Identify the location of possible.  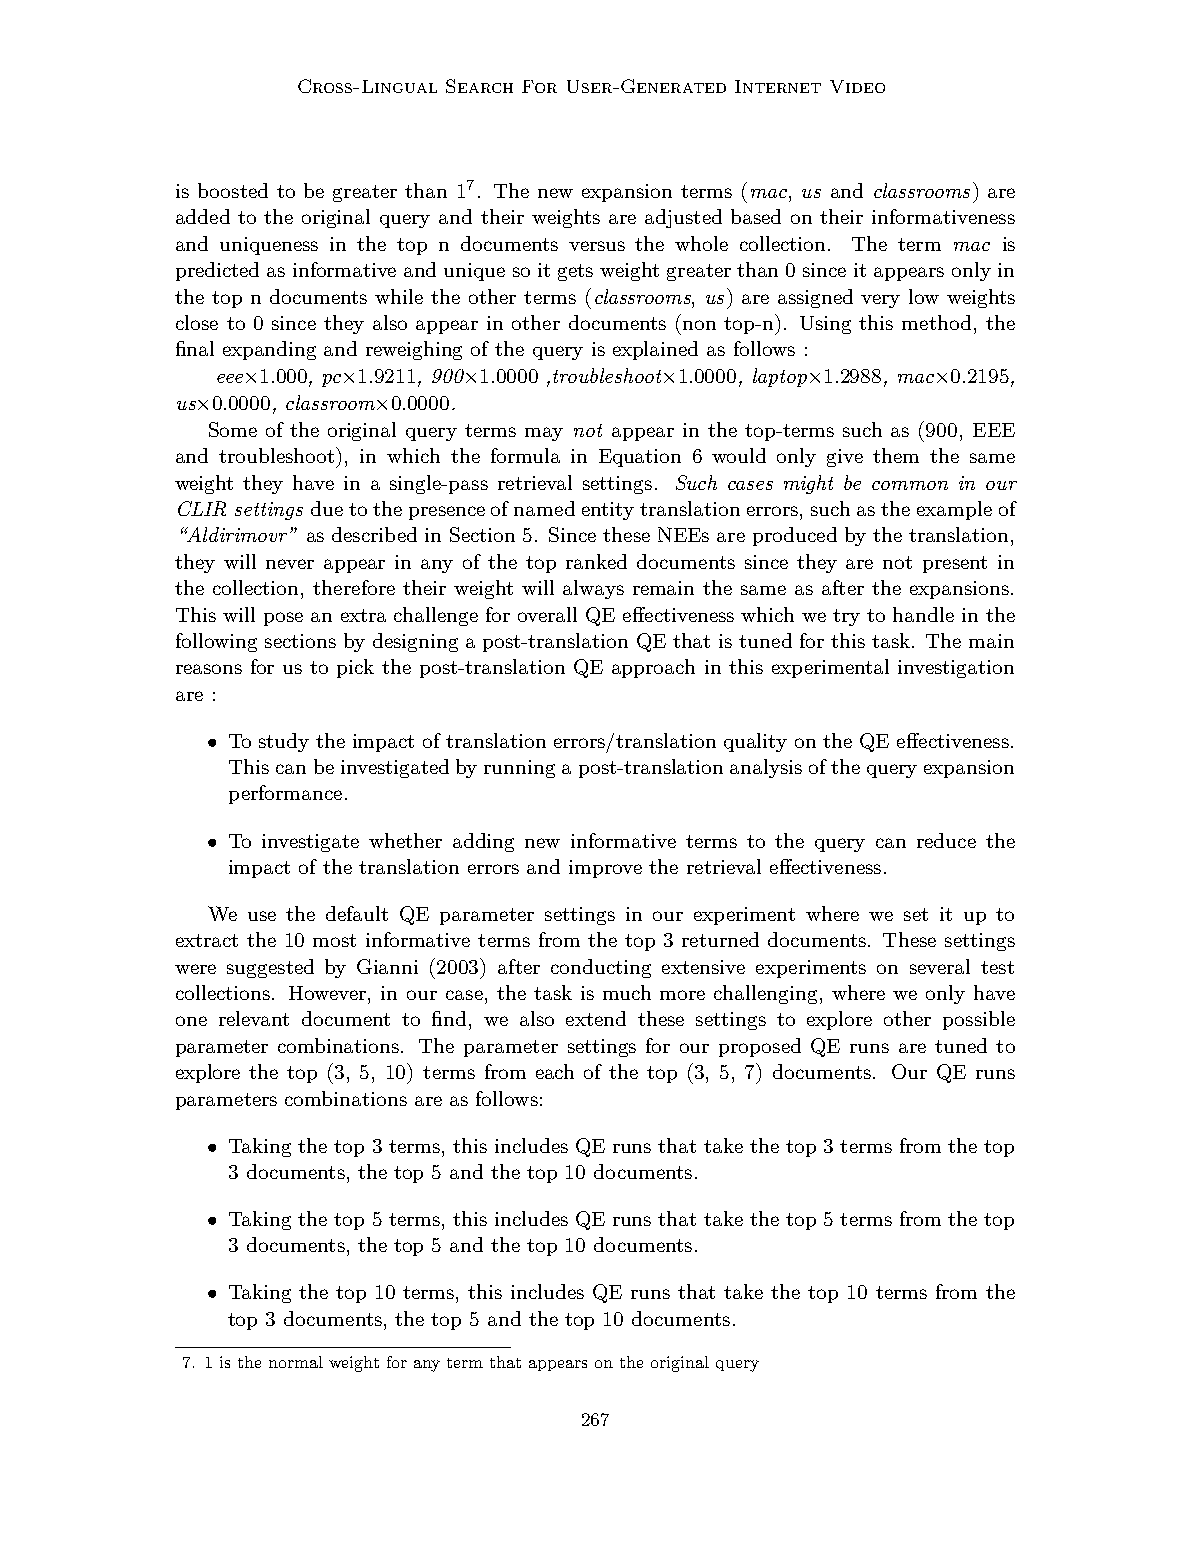
(979, 1020).
